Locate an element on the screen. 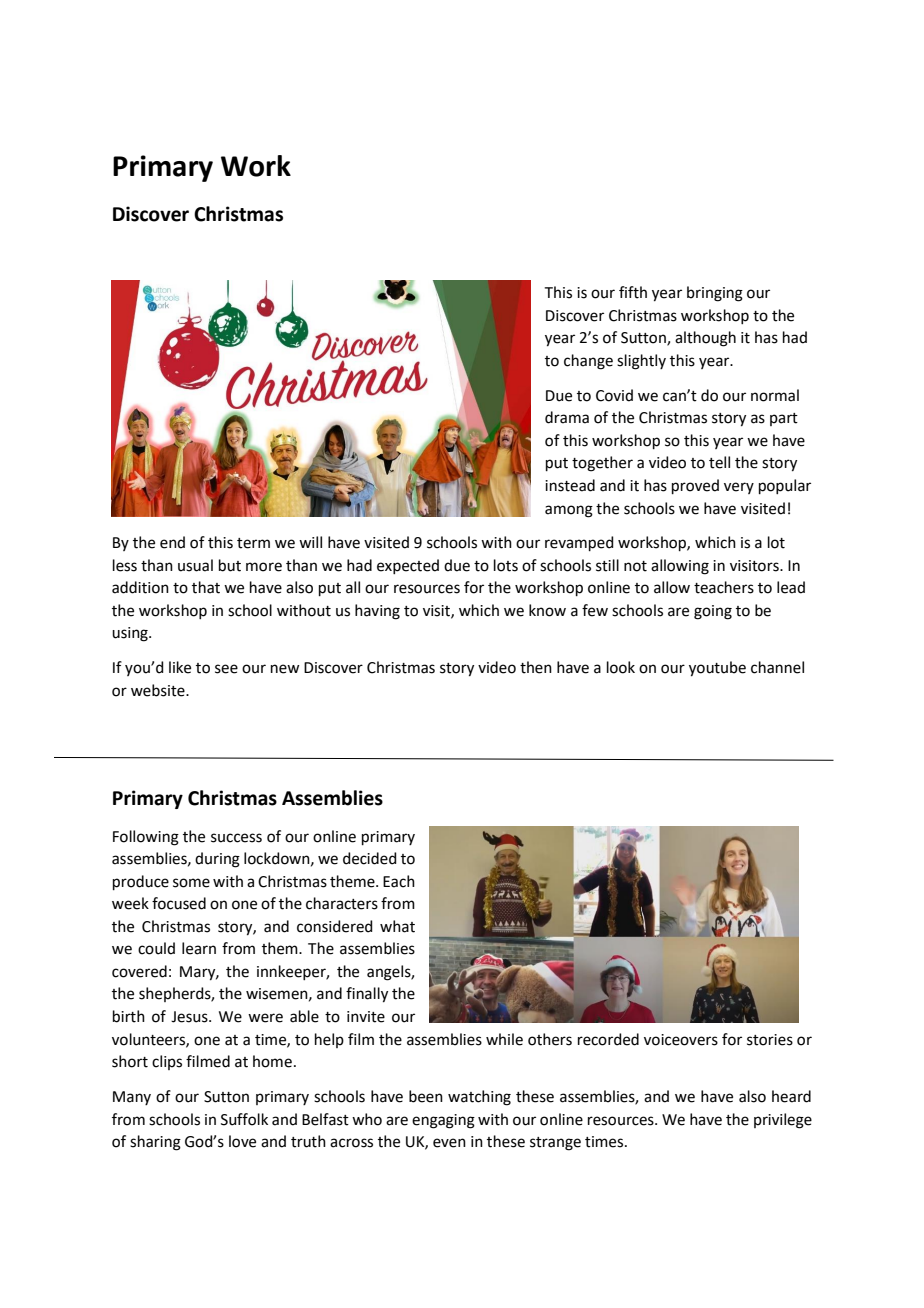 The image size is (924, 1308). what is located at coordinates (397, 926).
